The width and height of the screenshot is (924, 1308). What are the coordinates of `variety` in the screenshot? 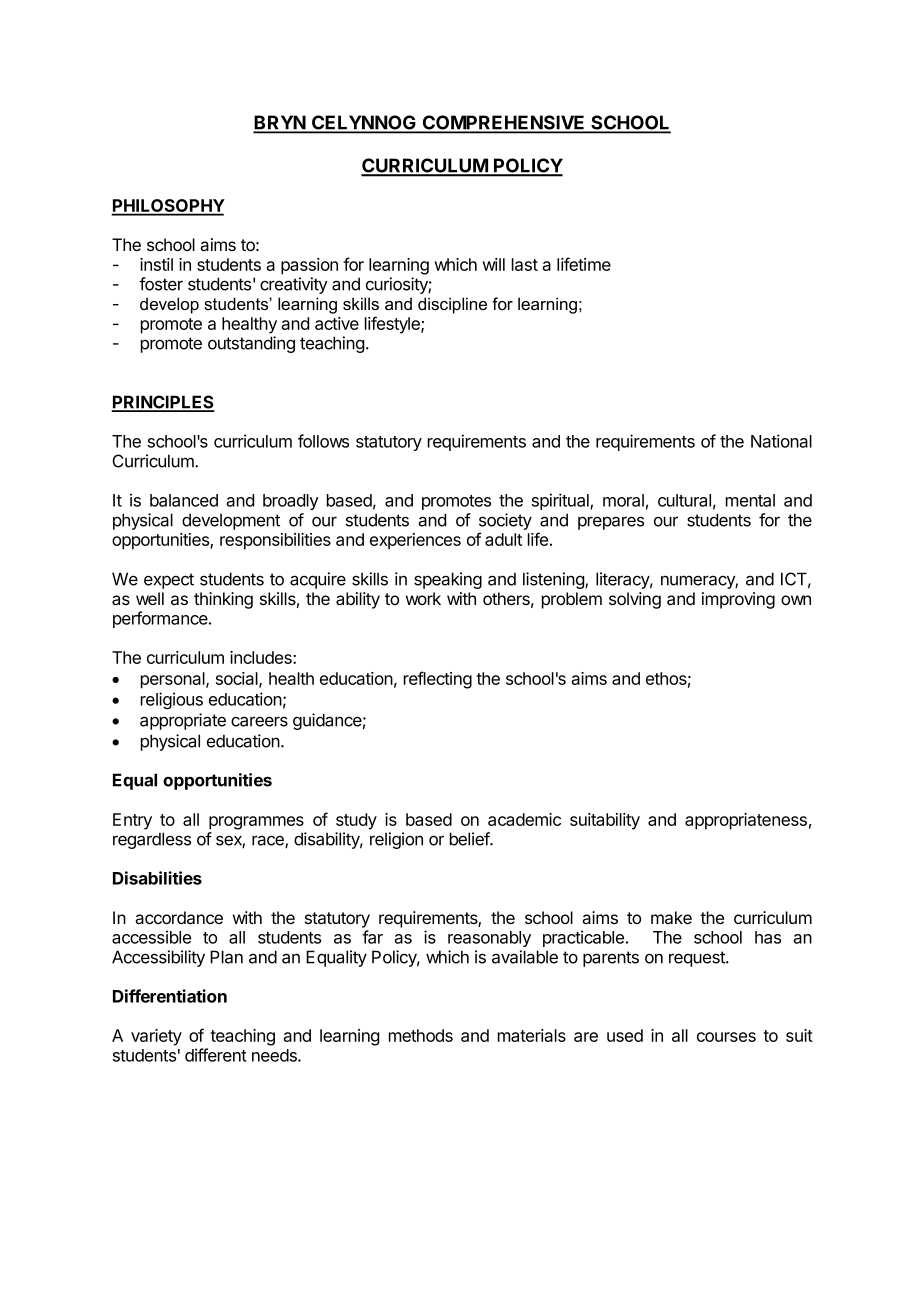 It's located at (156, 1037).
